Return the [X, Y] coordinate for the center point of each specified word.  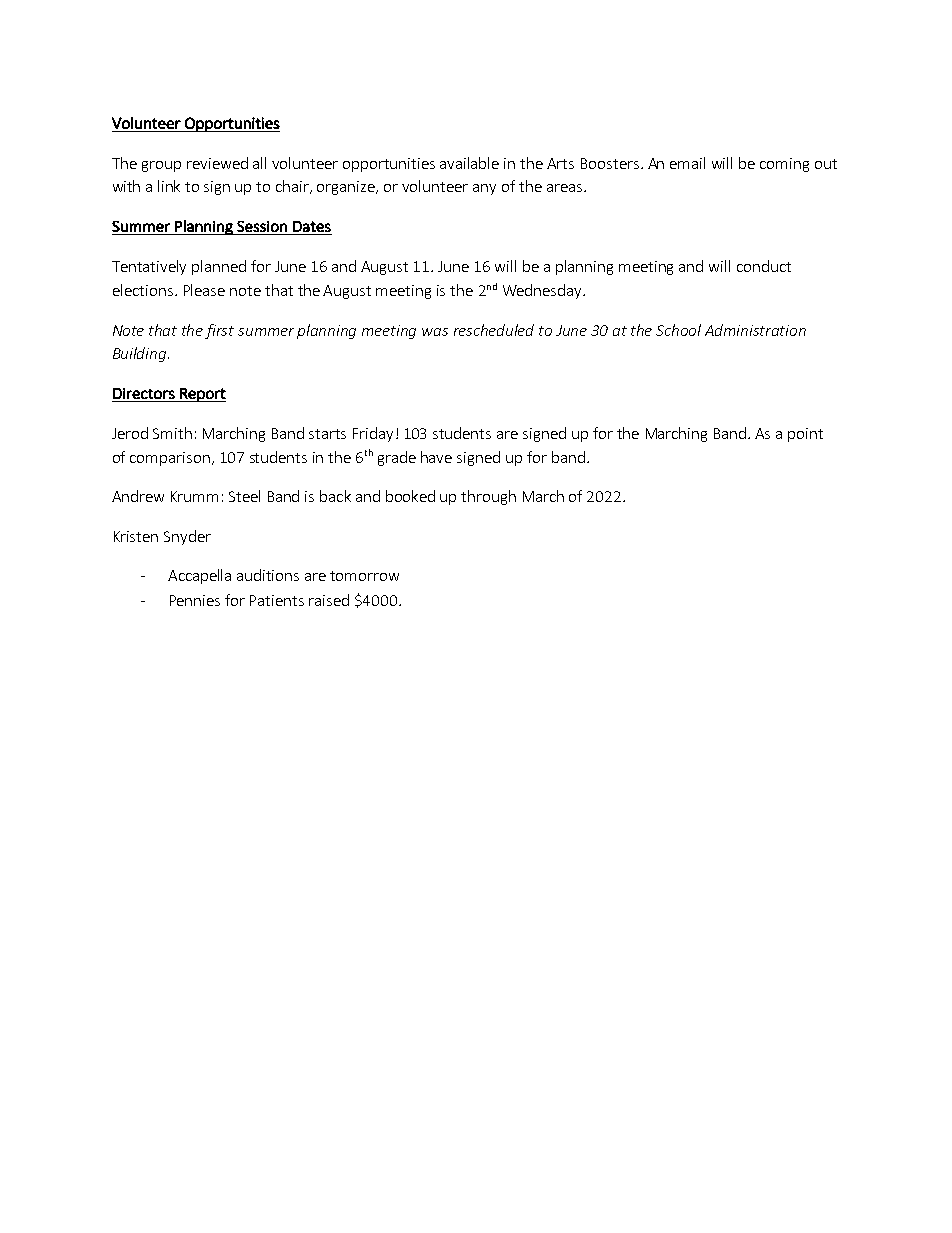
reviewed [217, 163]
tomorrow [364, 576]
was [435, 332]
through [488, 497]
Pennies [195, 600]
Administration [755, 330]
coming [784, 165]
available [469, 163]
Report [202, 395]
